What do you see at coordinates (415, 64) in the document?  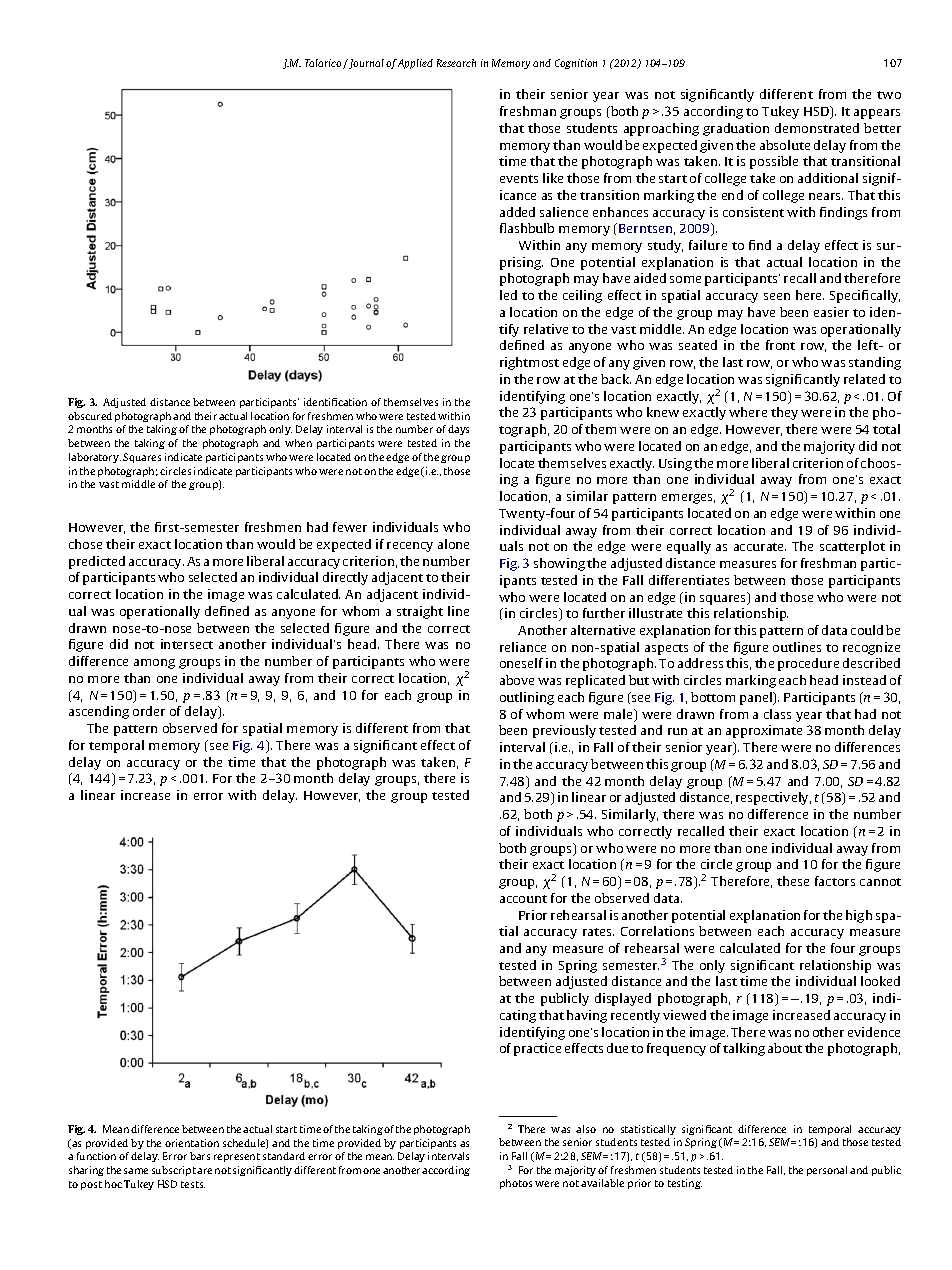 I see `Applied` at bounding box center [415, 64].
